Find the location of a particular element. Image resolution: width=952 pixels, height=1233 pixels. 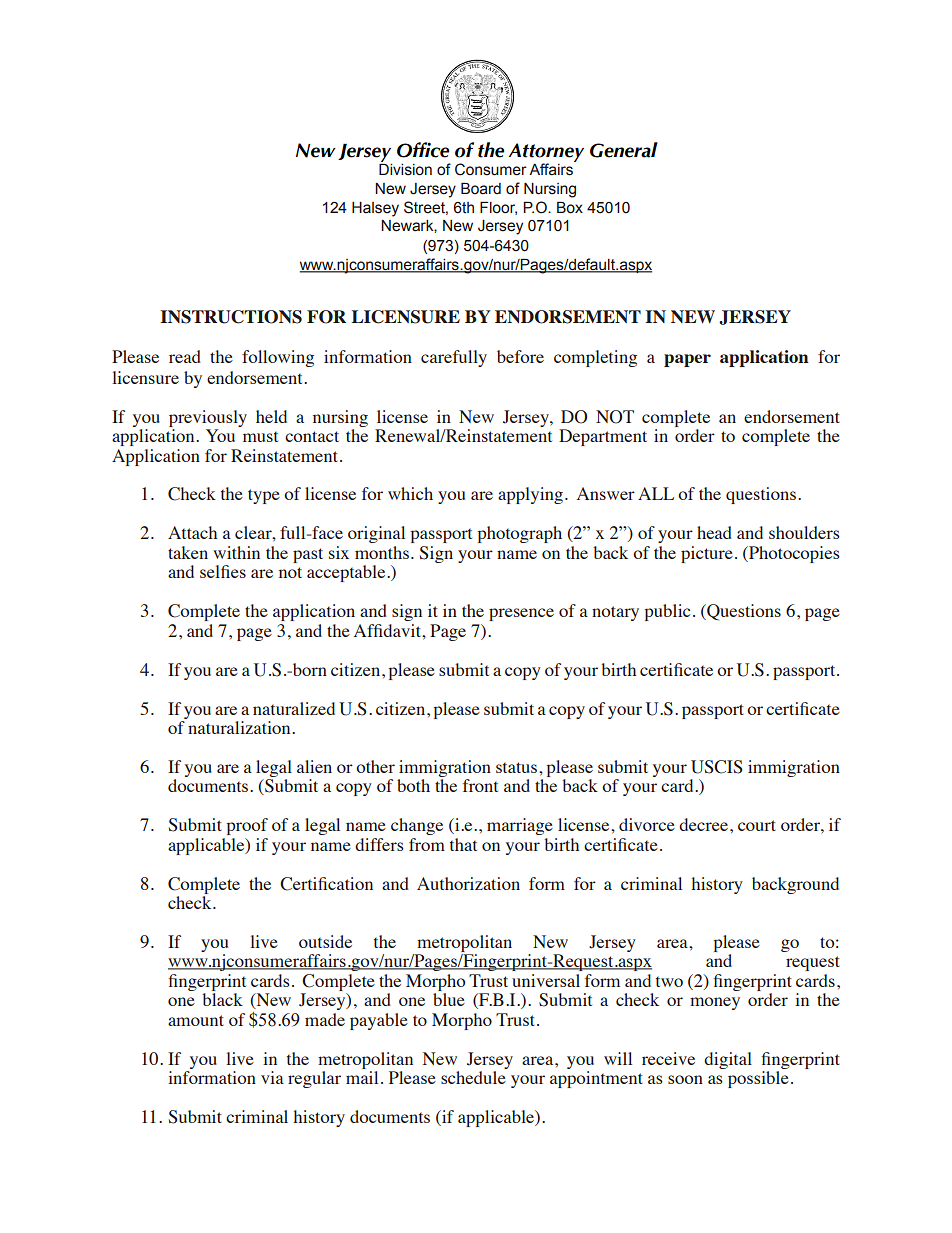

via is located at coordinates (272, 1077).
